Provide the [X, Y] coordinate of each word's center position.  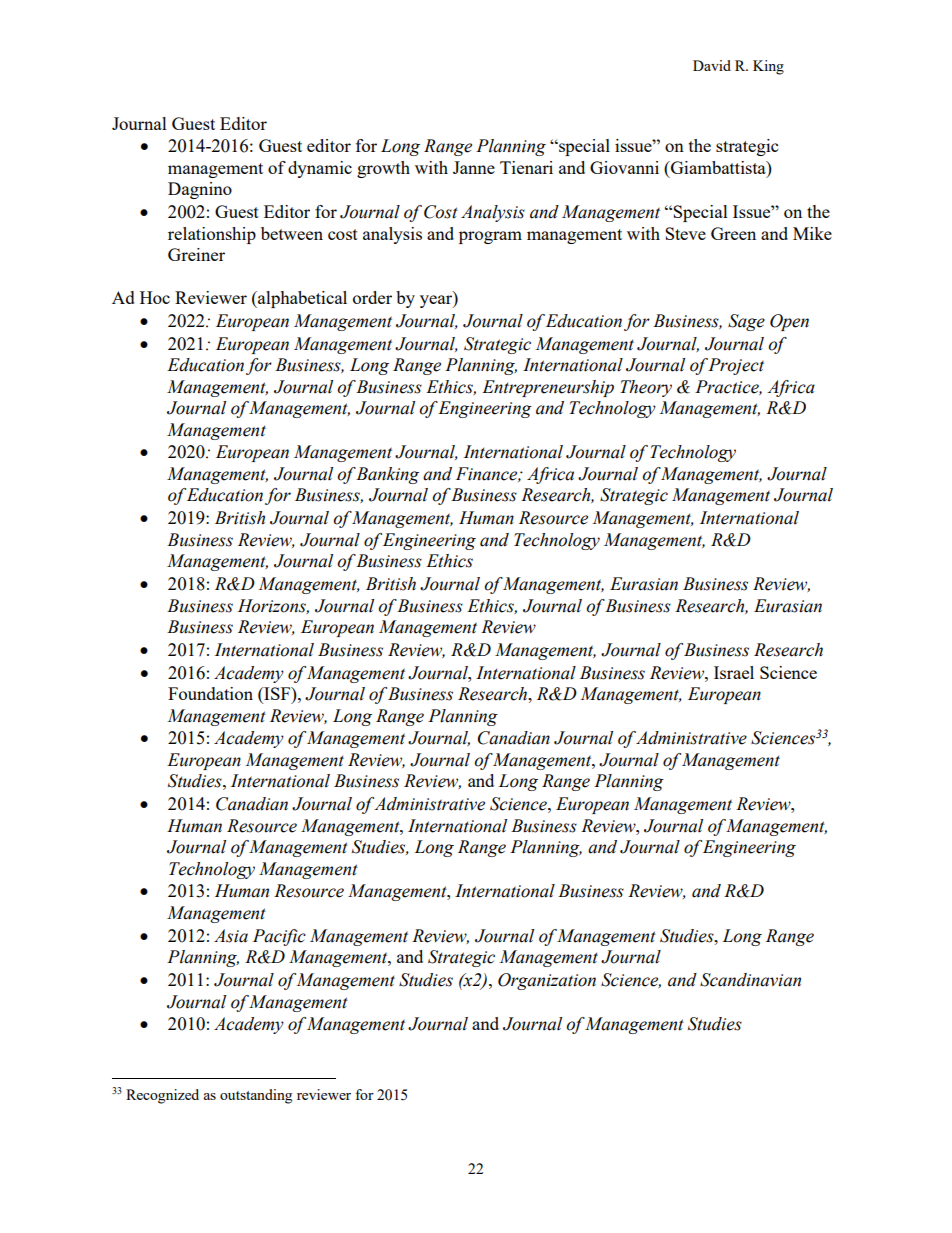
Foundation [210, 693]
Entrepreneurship [548, 388]
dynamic [320, 169]
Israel [734, 672]
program [490, 237]
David [712, 65]
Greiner [196, 254]
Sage [746, 322]
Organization [547, 981]
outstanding [256, 1096]
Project [736, 366]
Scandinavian [750, 980]
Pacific [279, 937]
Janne [474, 167]
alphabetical [301, 299]
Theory [646, 388]
